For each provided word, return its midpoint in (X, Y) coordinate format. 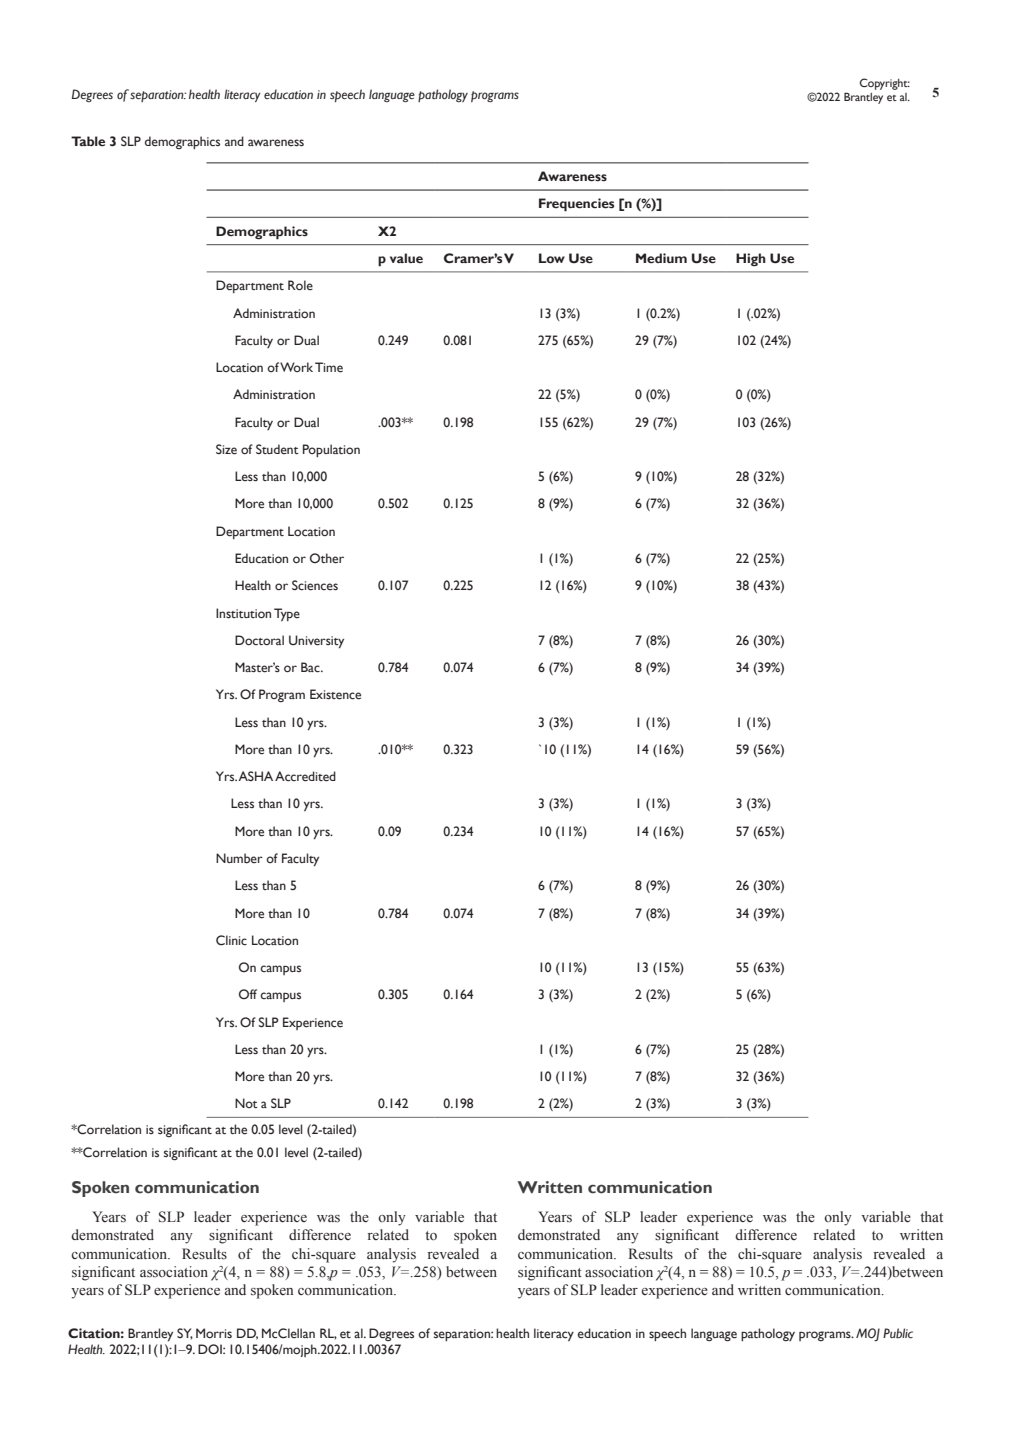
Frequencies (576, 205)
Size (226, 449)
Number (239, 858)
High (751, 260)
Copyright (885, 84)
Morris (214, 1333)
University (316, 641)
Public (898, 1333)
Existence (335, 694)
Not (246, 1103)
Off (248, 994)
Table (88, 141)
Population (331, 450)
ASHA (255, 776)
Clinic (231, 940)
